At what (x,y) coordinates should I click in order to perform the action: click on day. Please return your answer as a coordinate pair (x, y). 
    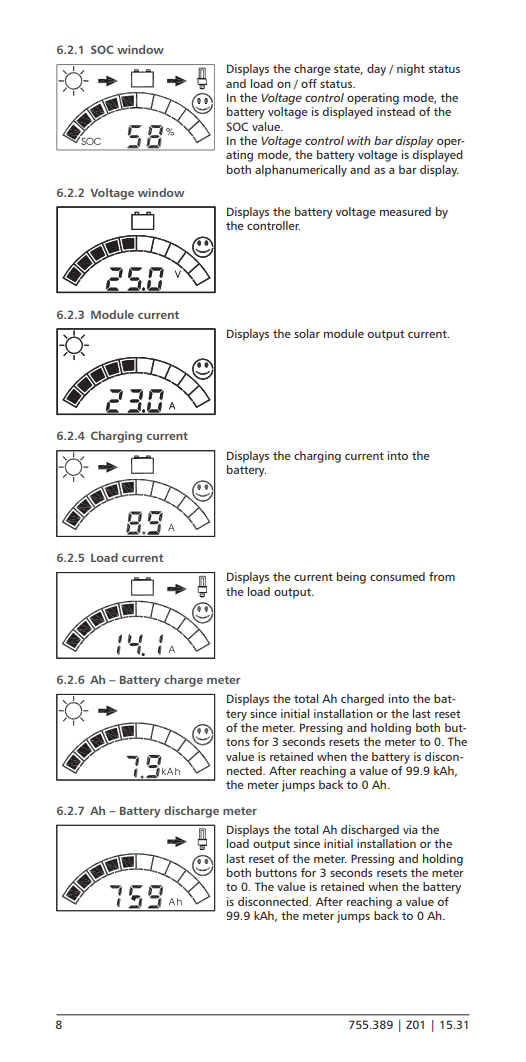
    Looking at the image, I should click on (376, 70).
